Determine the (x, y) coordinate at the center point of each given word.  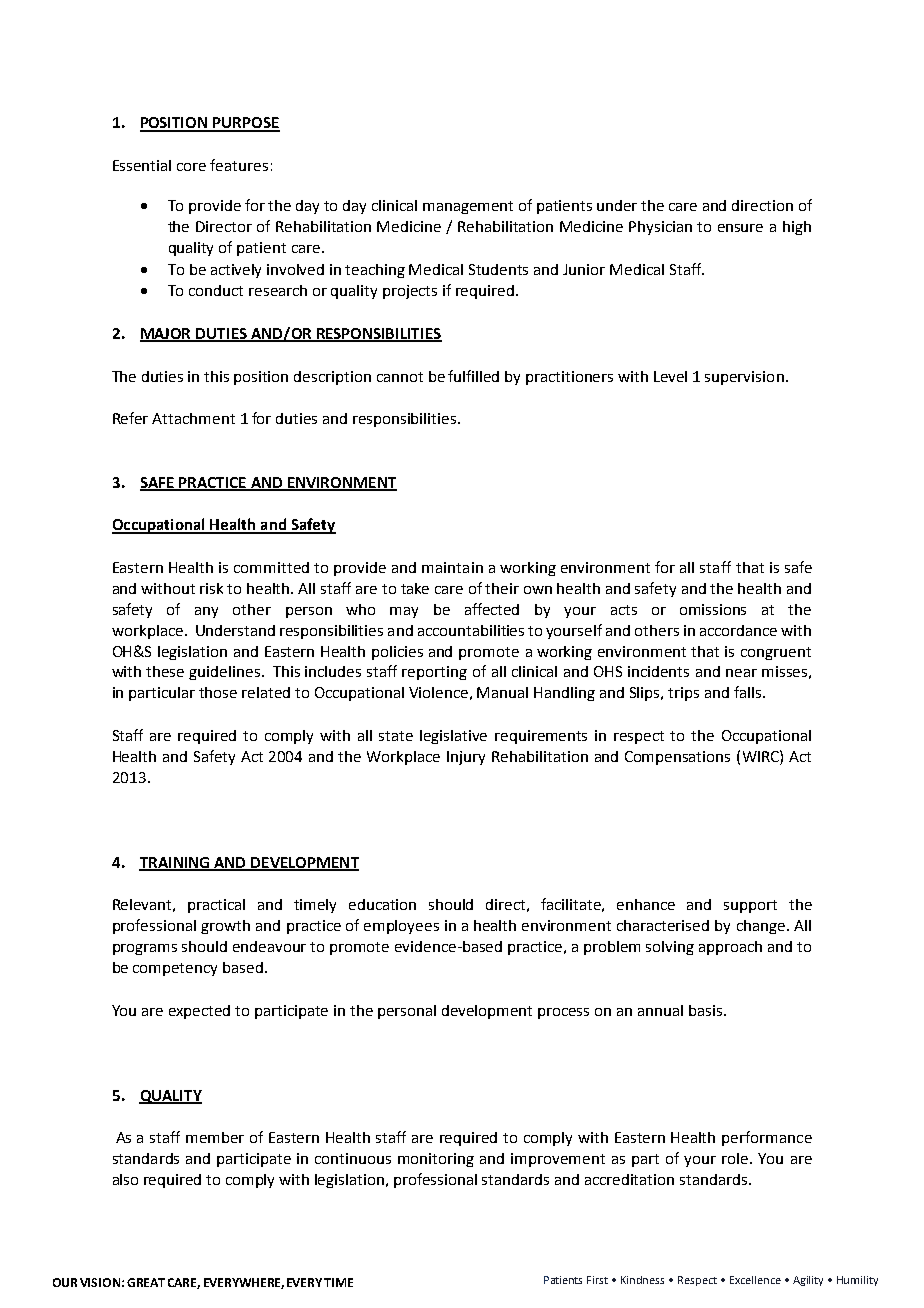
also (125, 1179)
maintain (452, 567)
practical (216, 906)
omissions (713, 609)
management (468, 207)
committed (271, 567)
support (750, 906)
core (191, 167)
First (597, 1280)
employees (401, 927)
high (797, 228)
